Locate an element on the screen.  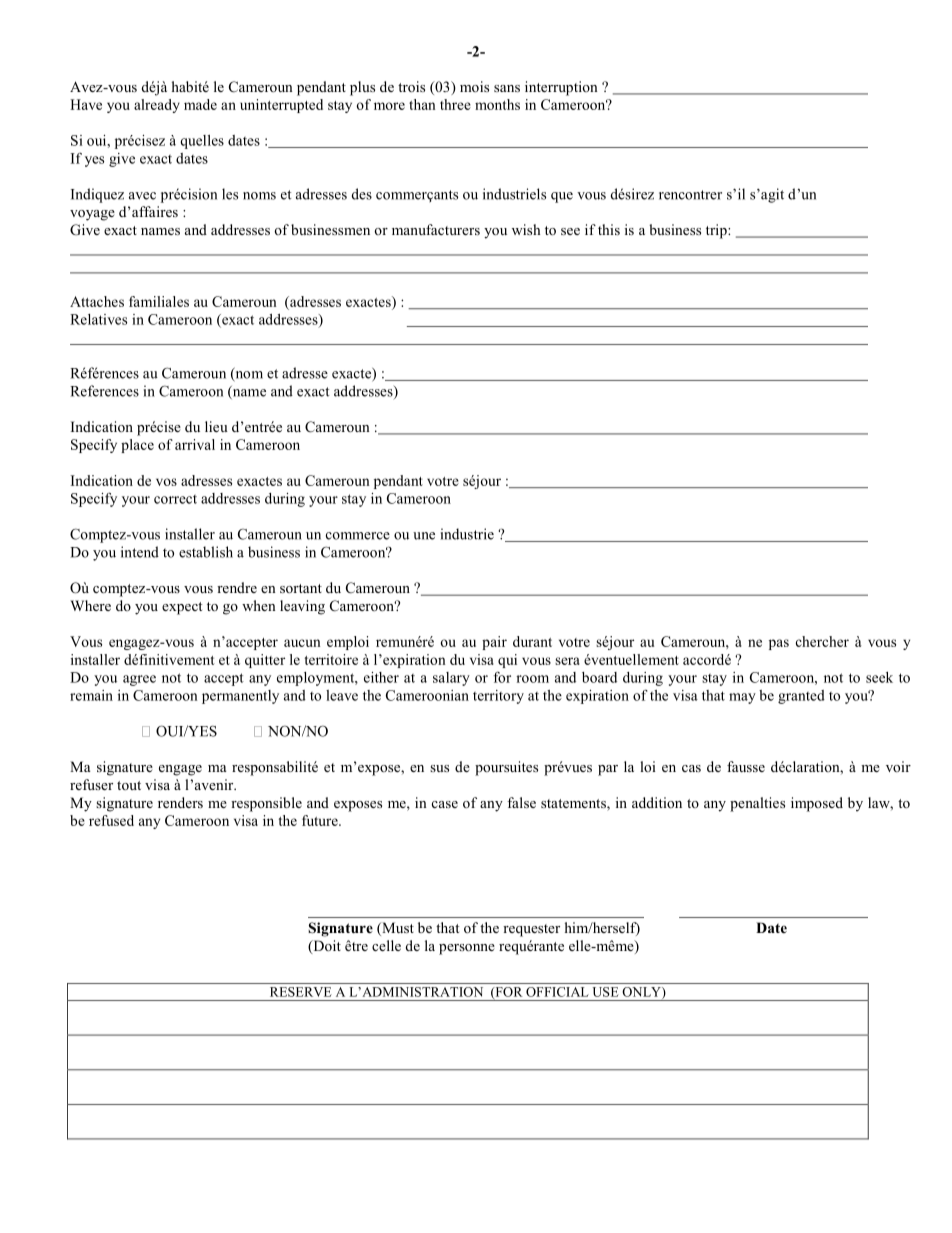
months is located at coordinates (497, 104).
